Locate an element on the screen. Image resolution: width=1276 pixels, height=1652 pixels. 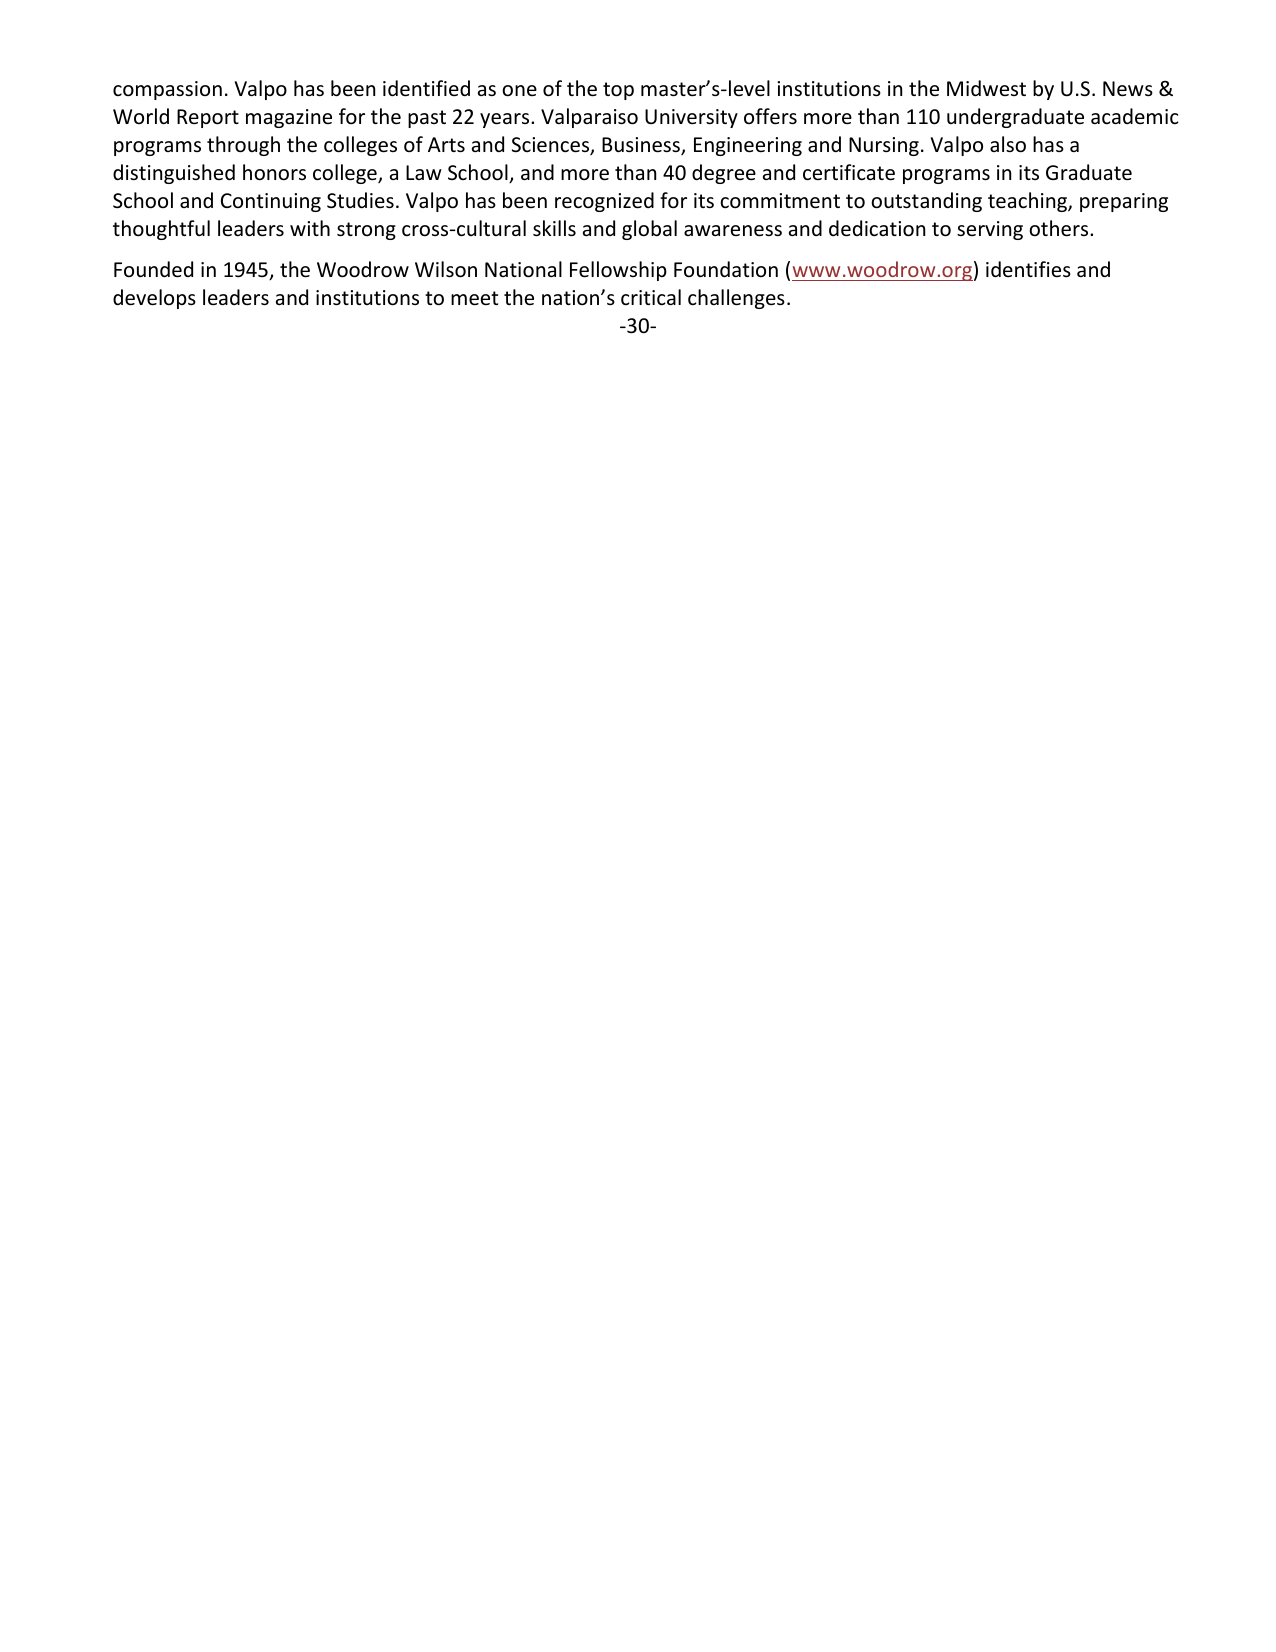
develops is located at coordinates (154, 299).
